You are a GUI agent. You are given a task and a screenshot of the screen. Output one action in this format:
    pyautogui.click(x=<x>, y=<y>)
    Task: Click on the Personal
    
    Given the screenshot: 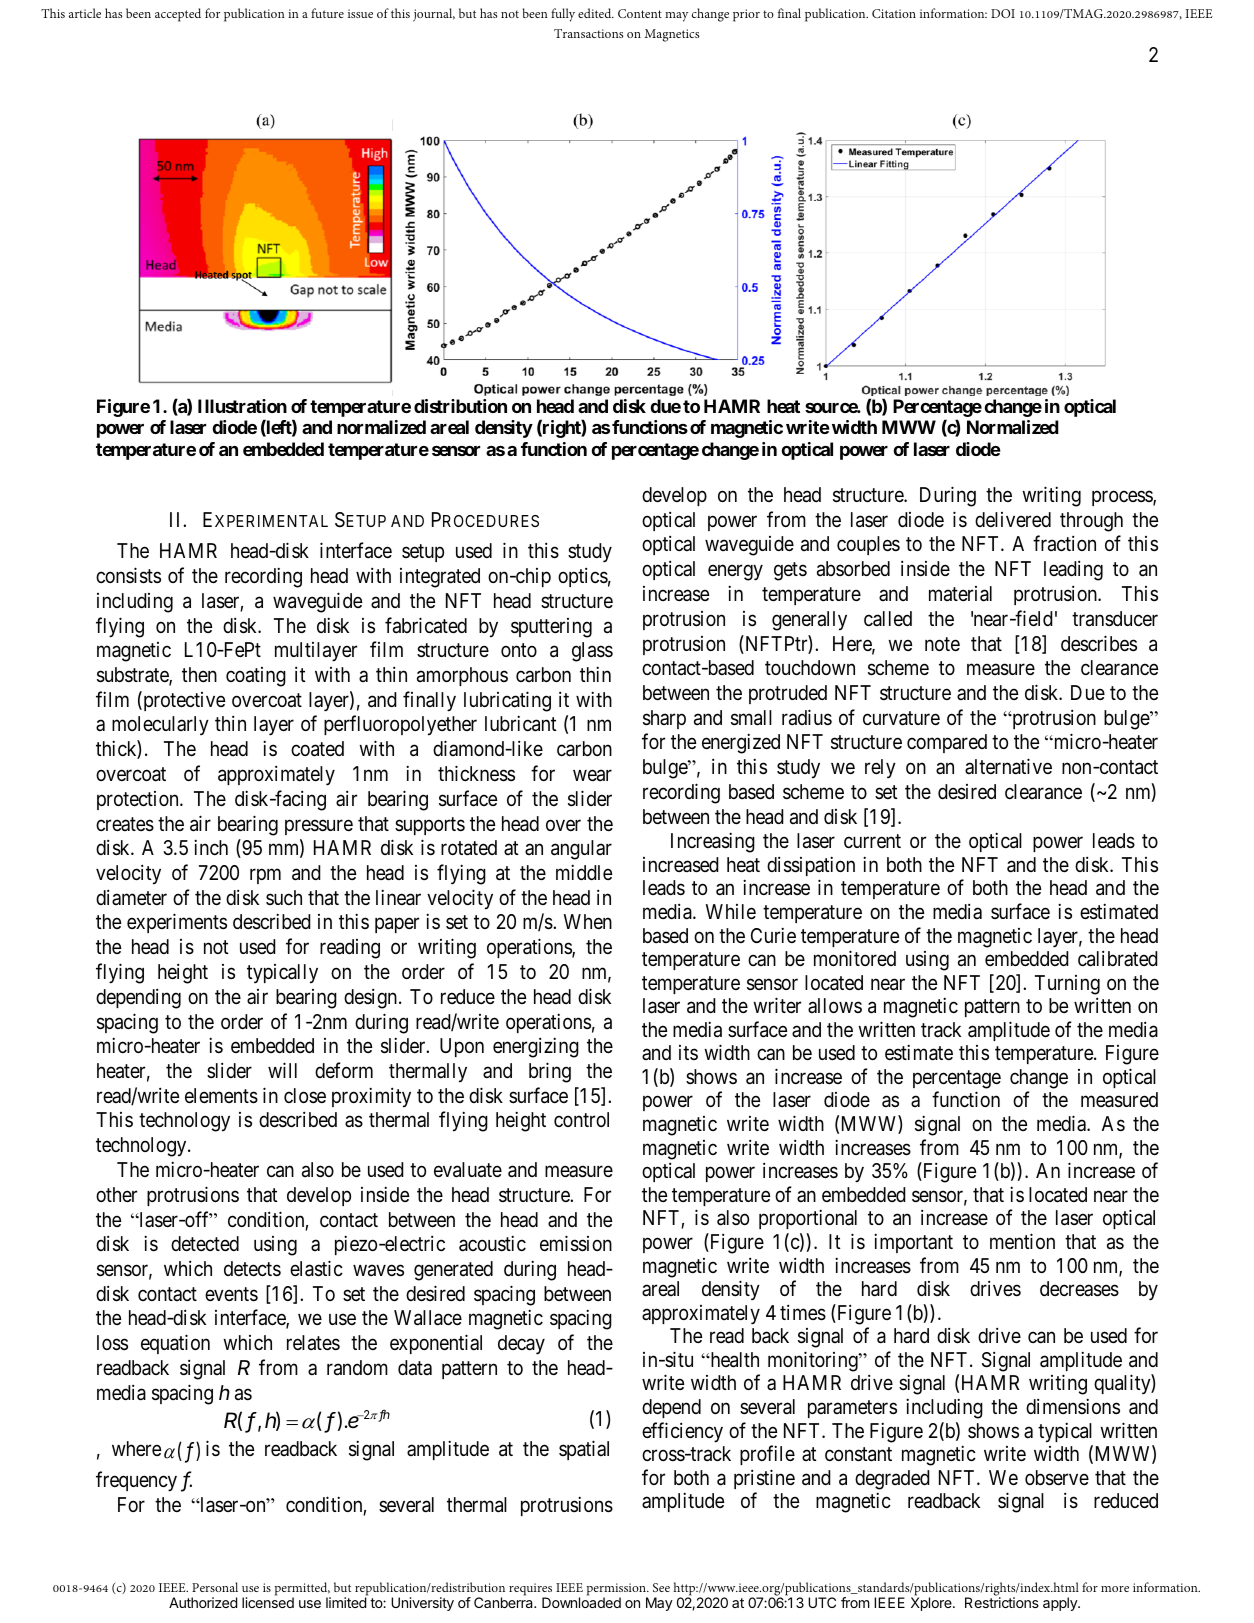 What is the action you would take?
    pyautogui.click(x=215, y=1587)
